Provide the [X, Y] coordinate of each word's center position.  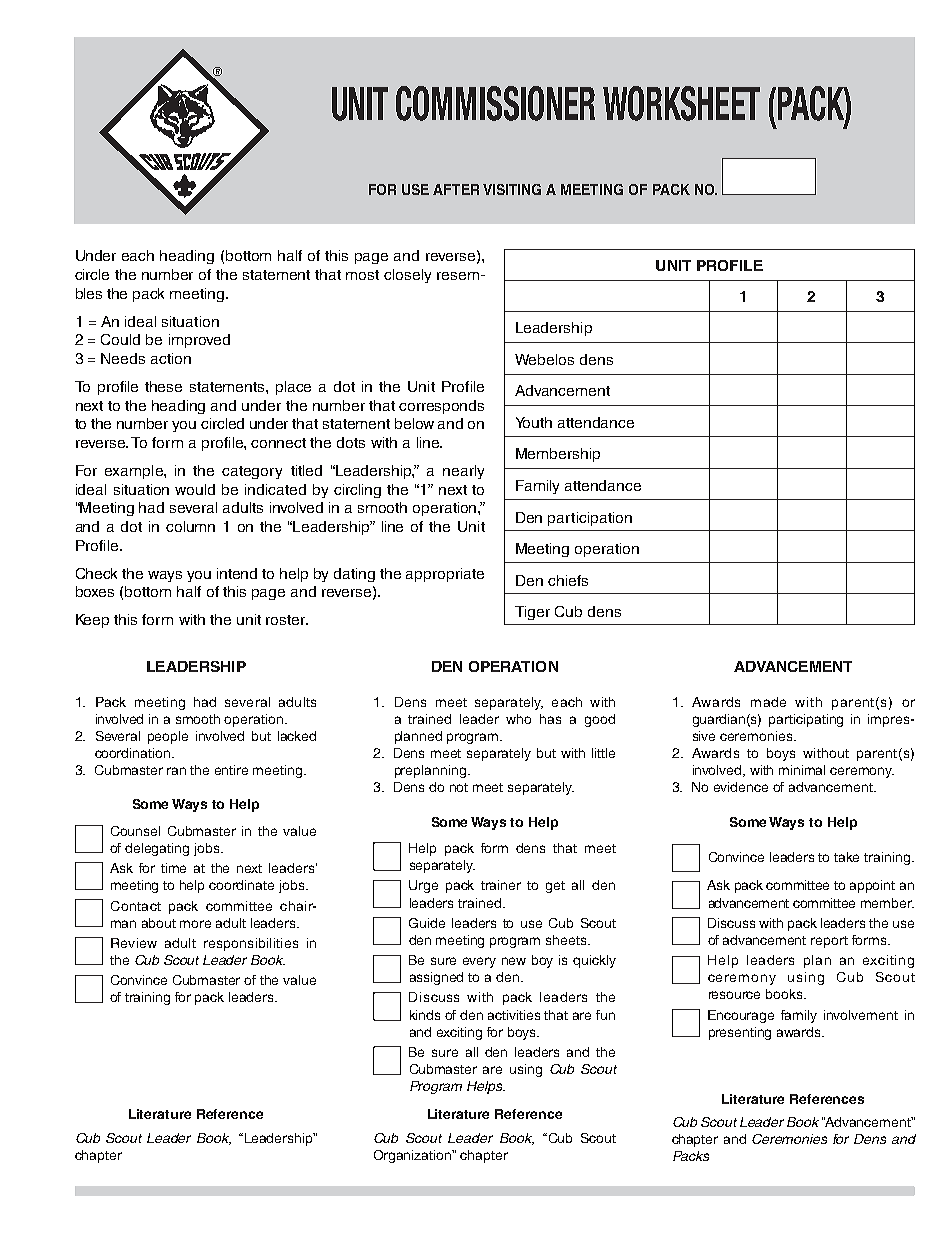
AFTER [456, 189]
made [768, 702]
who [518, 719]
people [168, 737]
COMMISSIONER [495, 103]
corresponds [441, 407]
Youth [534, 422]
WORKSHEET [681, 103]
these [163, 386]
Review [134, 943]
